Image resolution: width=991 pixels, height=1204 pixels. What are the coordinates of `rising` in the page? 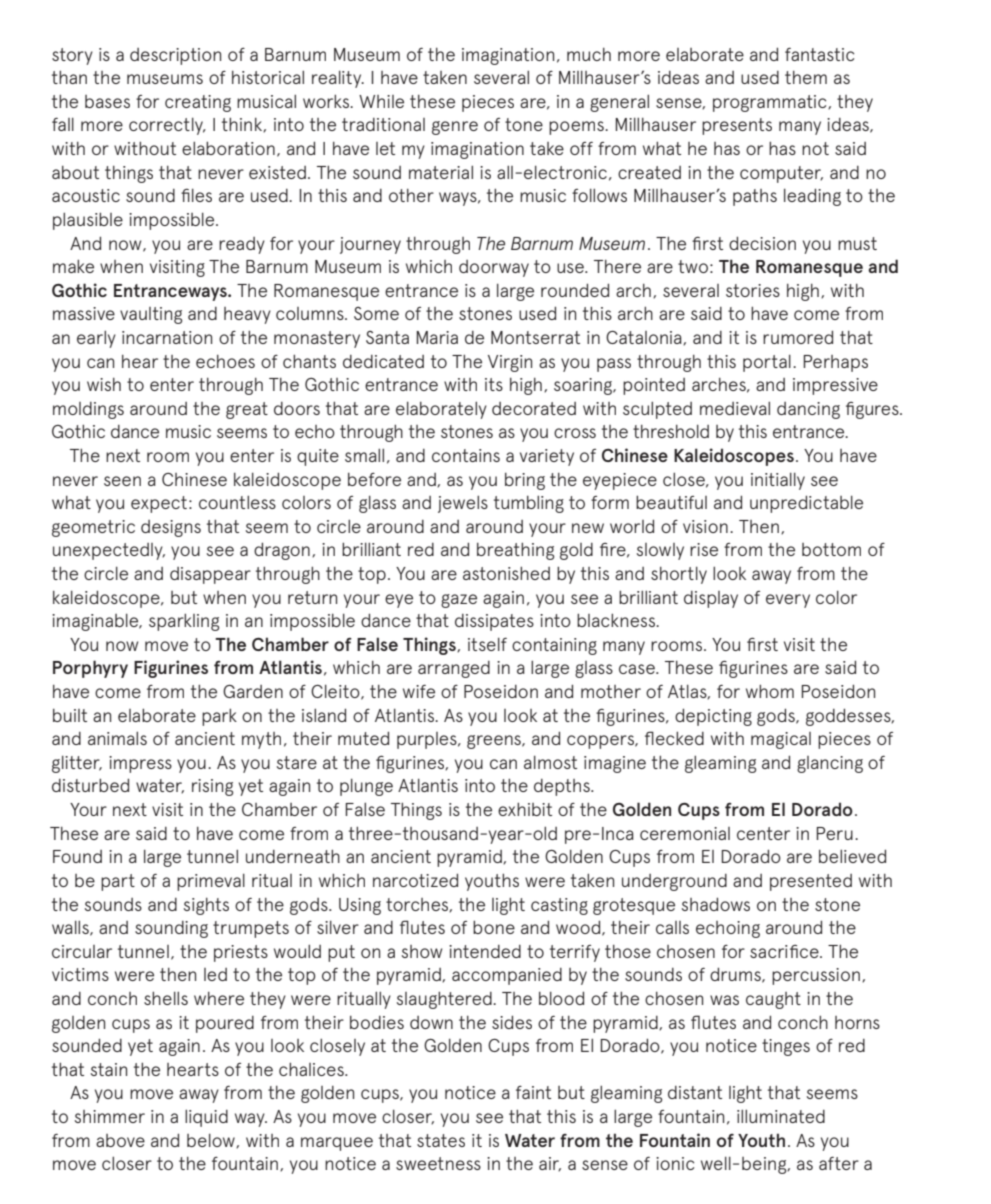 It's located at (212, 787).
